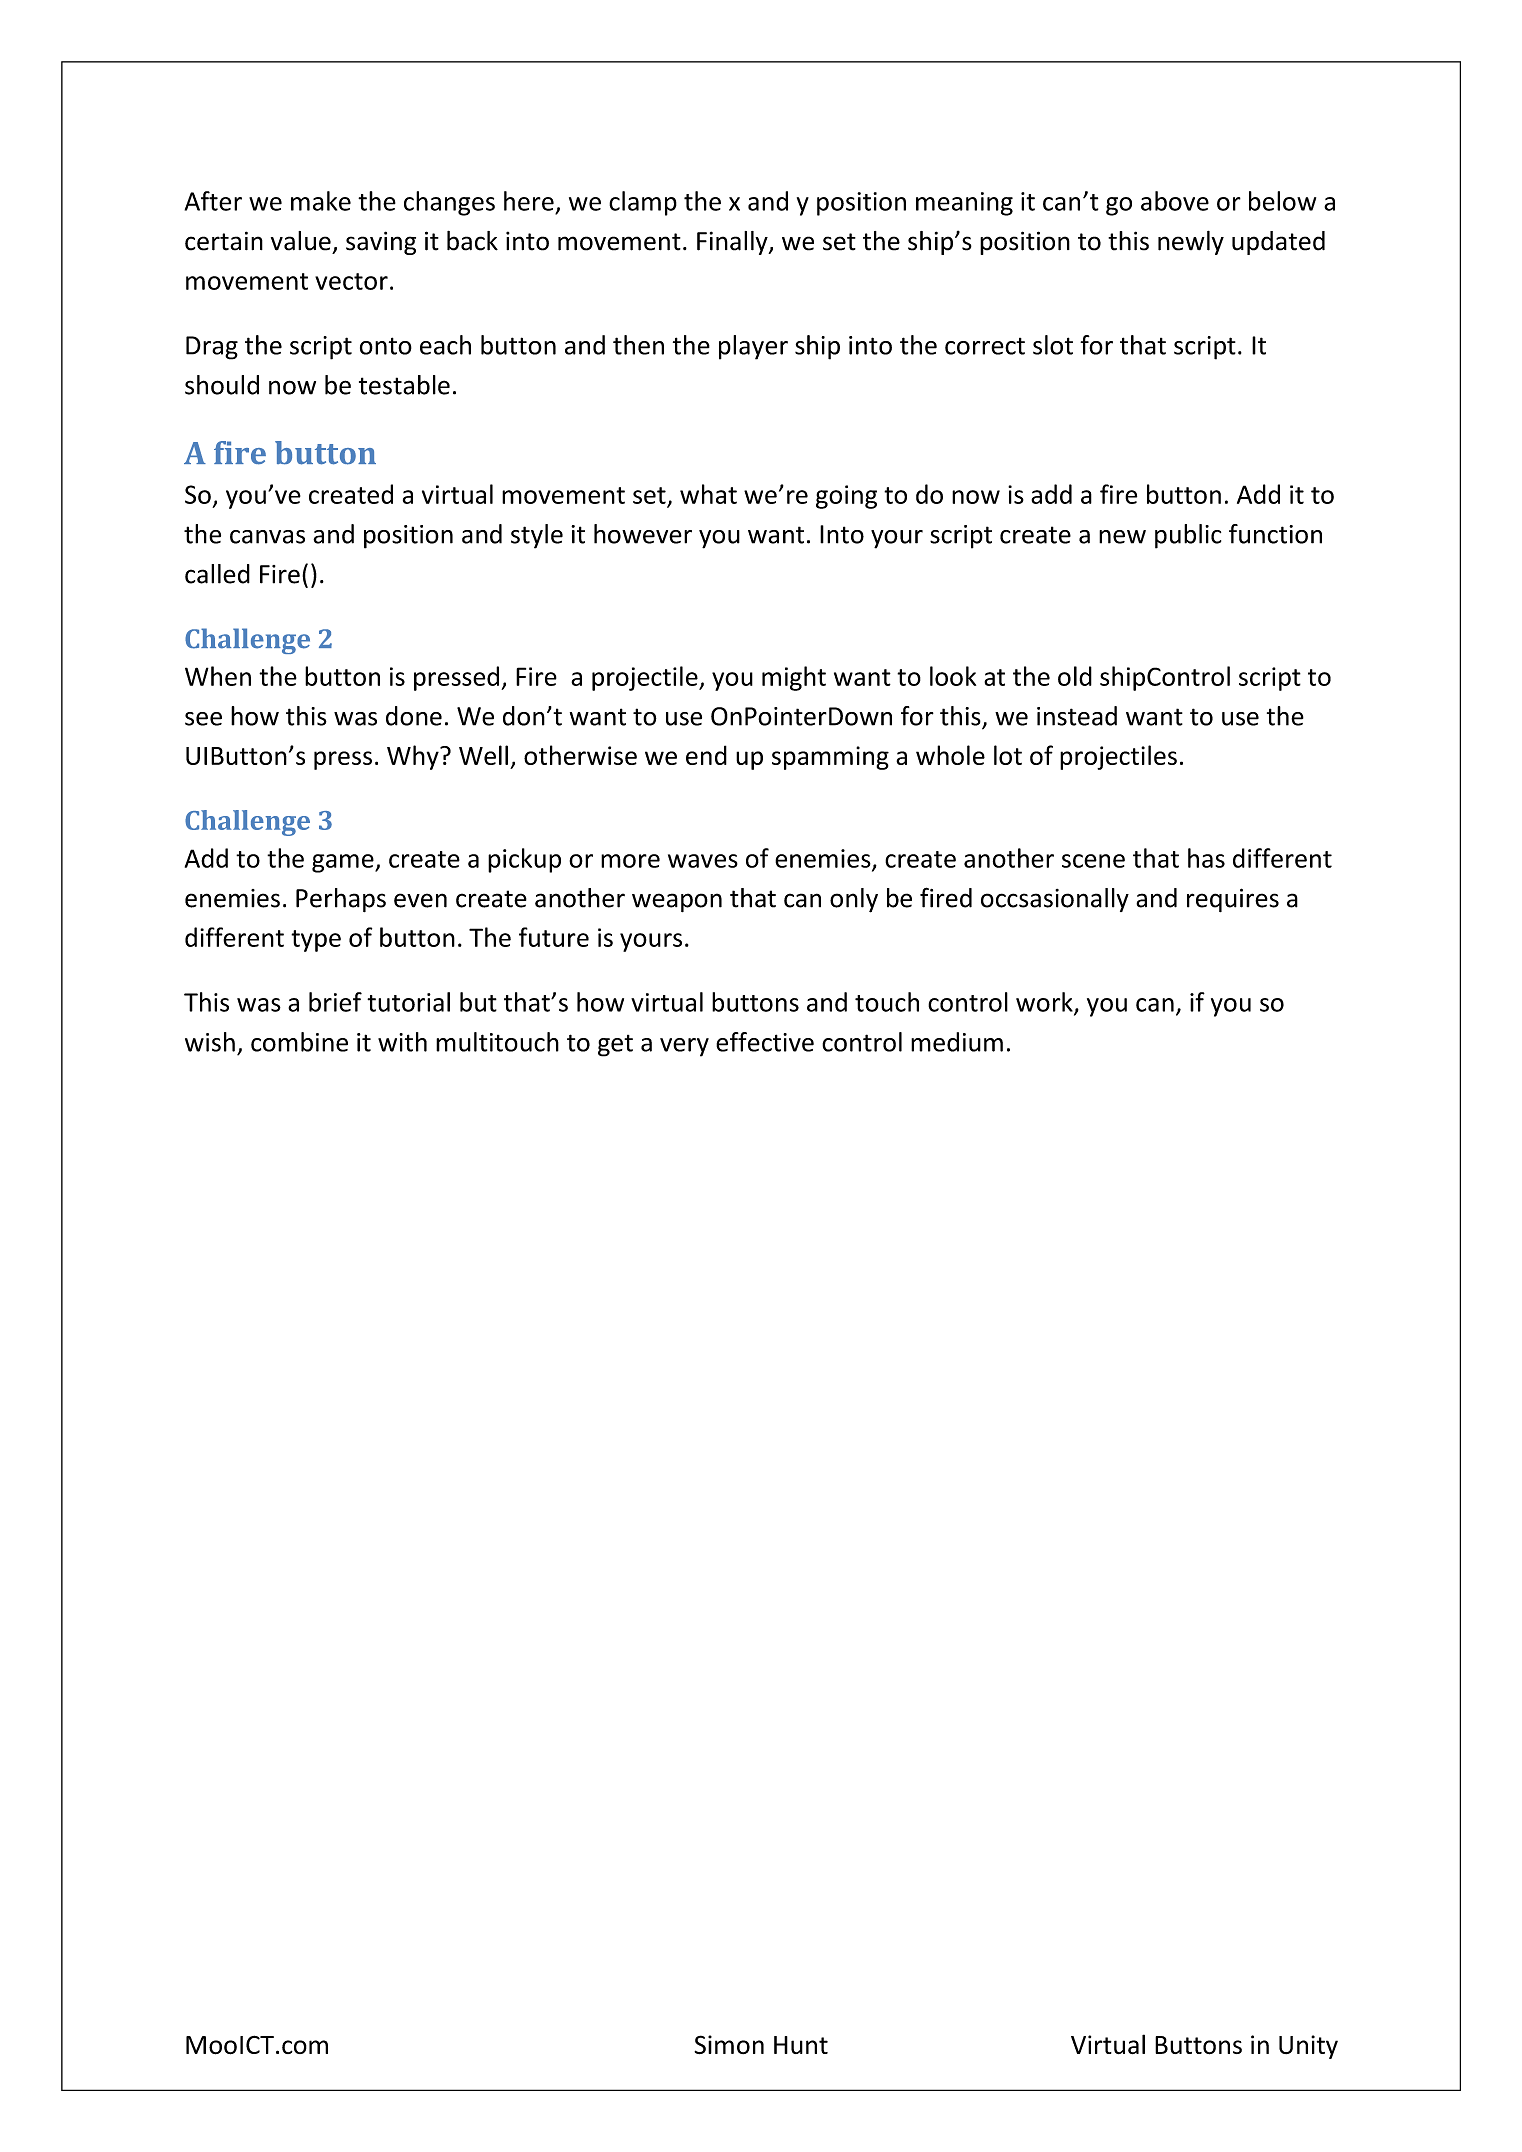 The image size is (1522, 2152). I want to click on newly, so click(1191, 243).
